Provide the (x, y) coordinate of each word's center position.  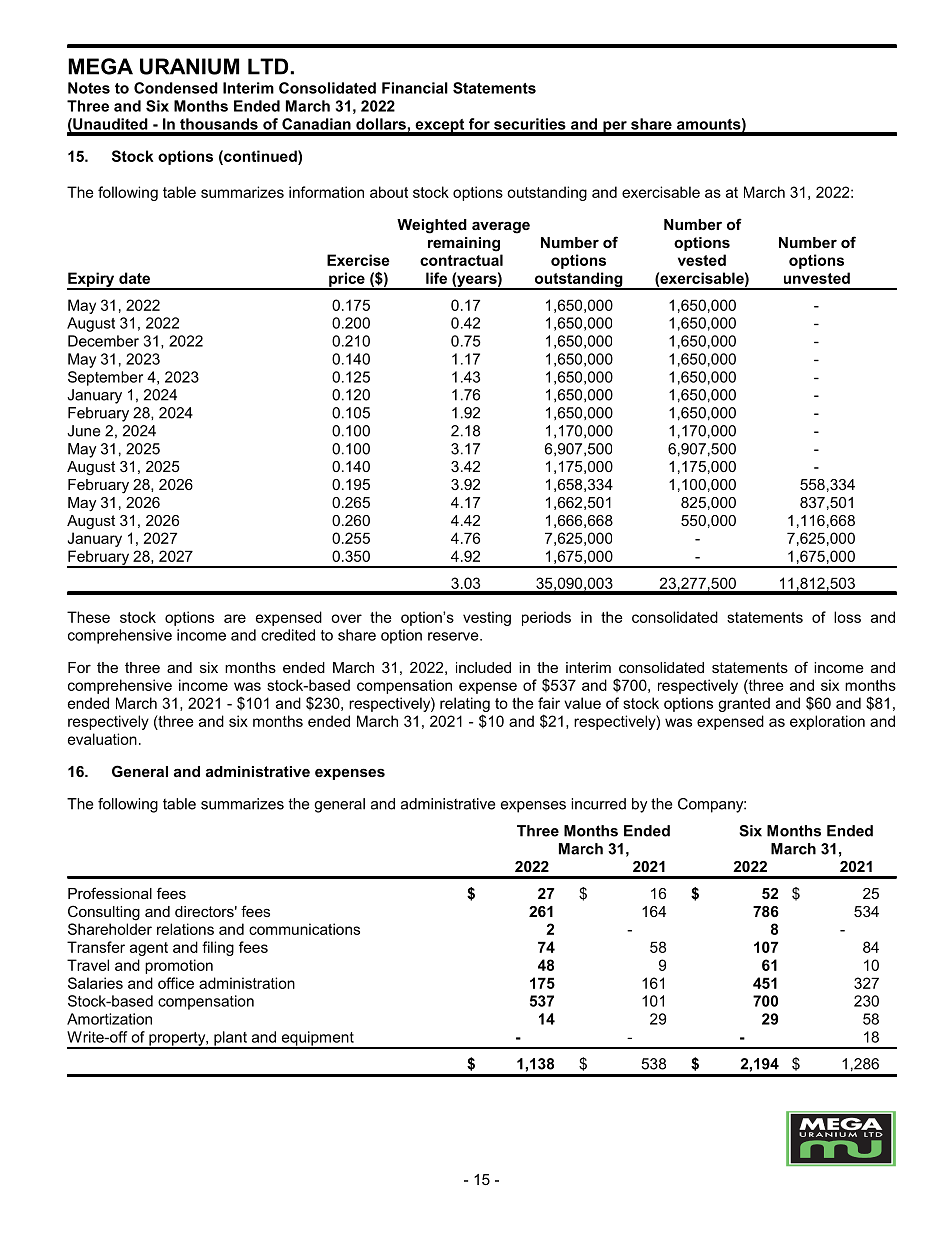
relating (465, 704)
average (501, 228)
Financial (415, 88)
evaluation (102, 739)
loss (847, 617)
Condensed (176, 88)
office (176, 983)
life (436, 278)
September (105, 378)
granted (744, 704)
